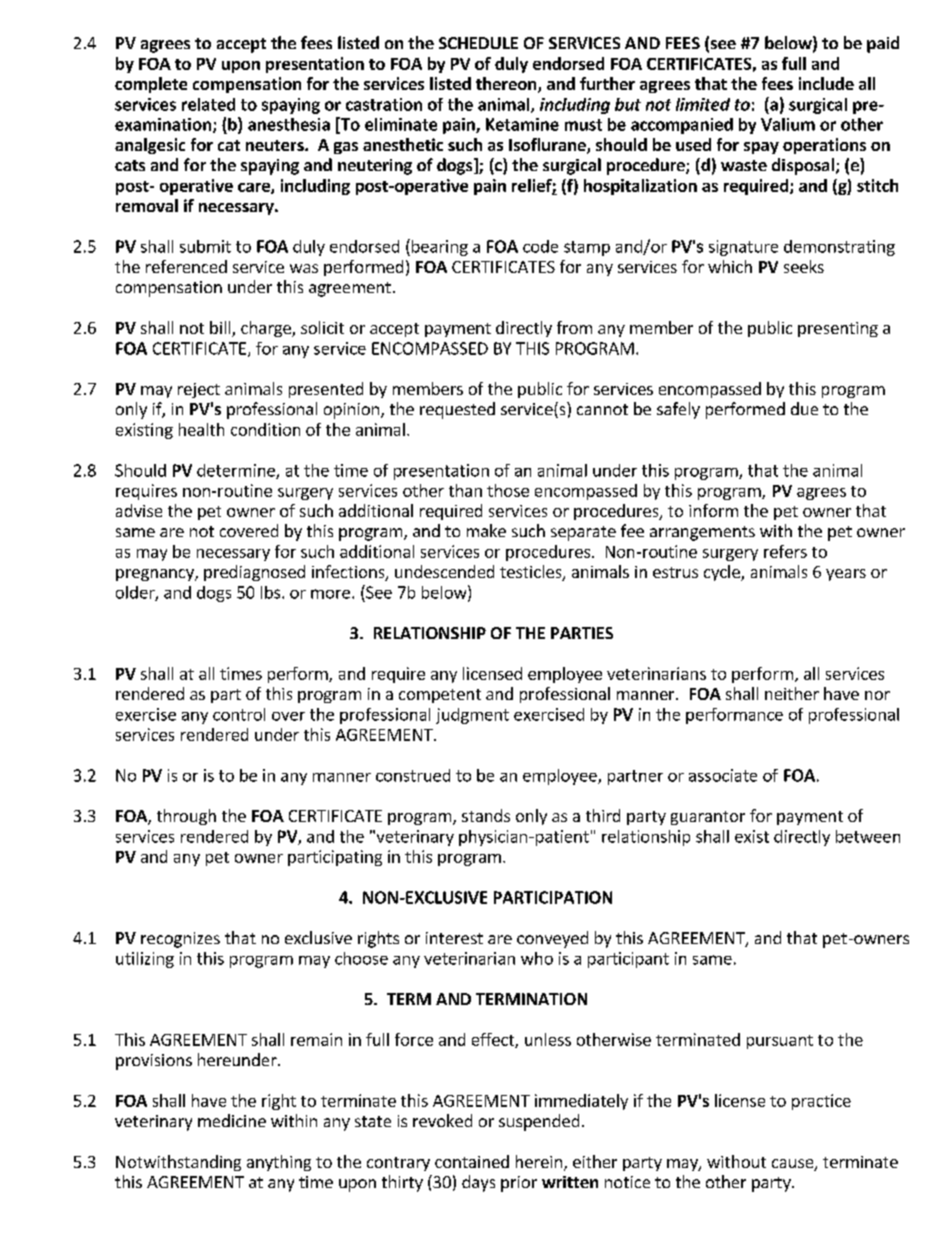  What do you see at coordinates (208, 104) in the screenshot?
I see `related` at bounding box center [208, 104].
